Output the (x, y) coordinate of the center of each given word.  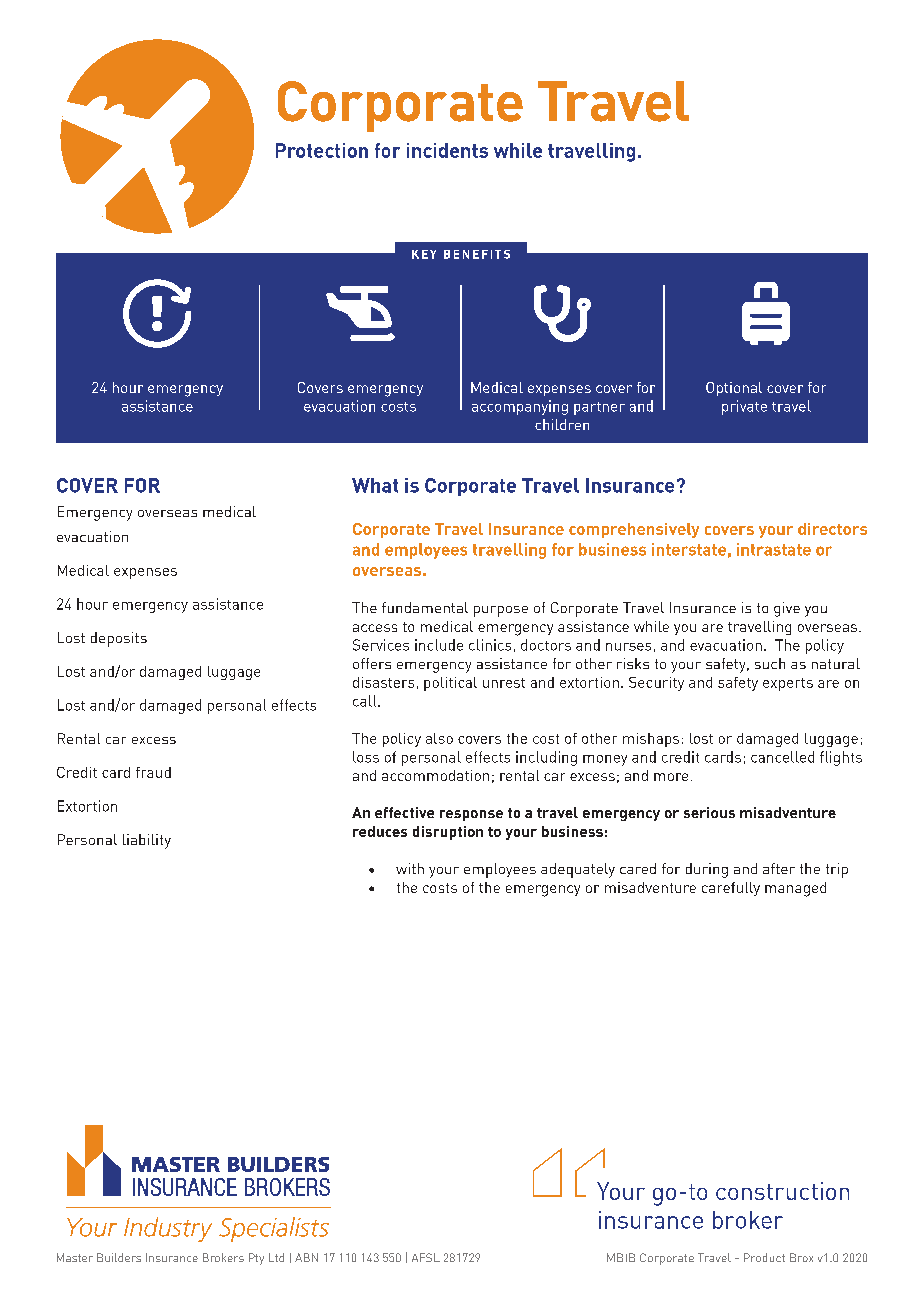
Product (764, 1257)
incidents (447, 150)
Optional (734, 389)
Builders (119, 1257)
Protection (322, 150)
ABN (306, 1257)
